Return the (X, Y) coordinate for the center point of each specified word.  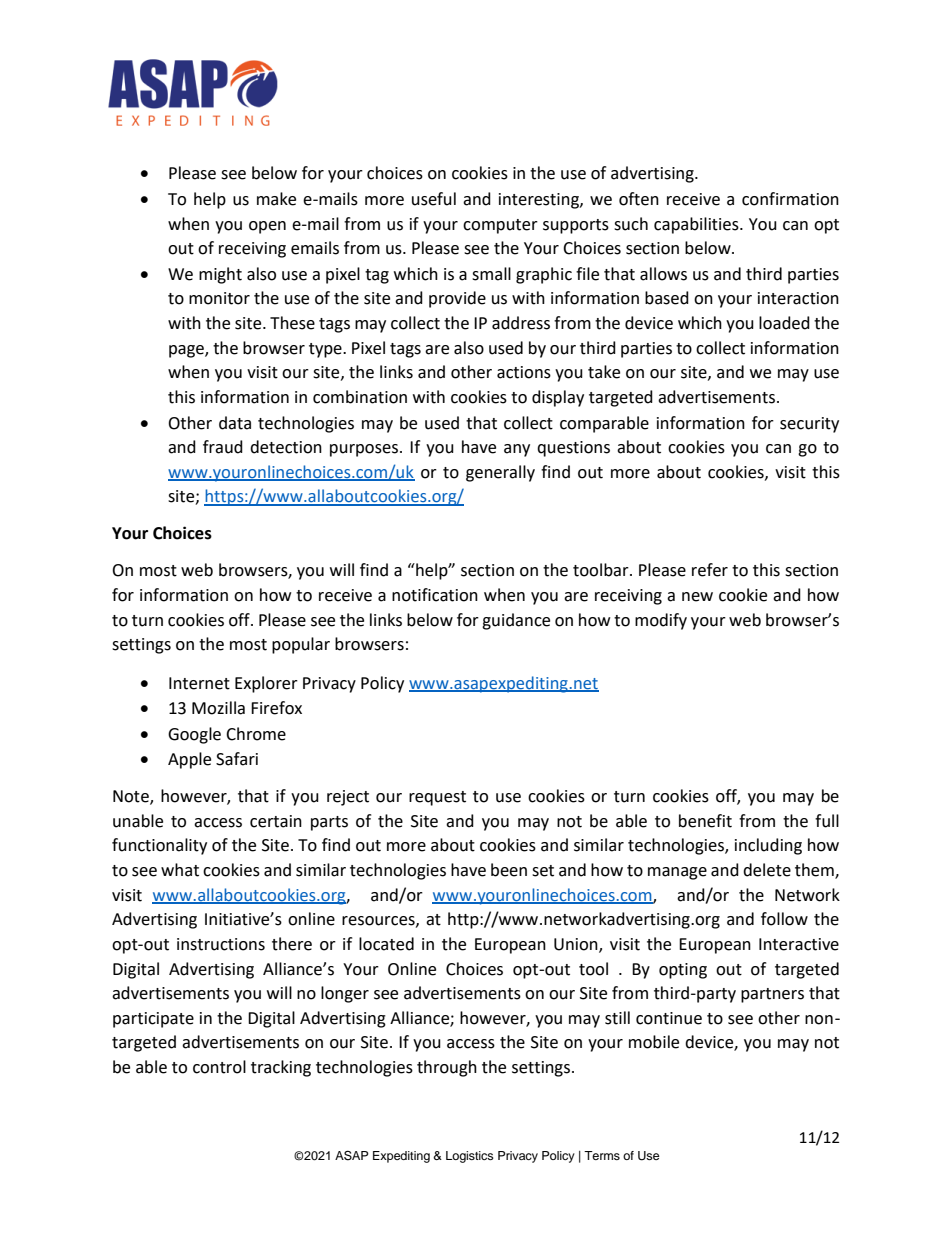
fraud (223, 447)
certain (276, 821)
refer (710, 570)
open (267, 227)
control (219, 1067)
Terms (602, 1155)
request (437, 798)
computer (500, 226)
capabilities (697, 225)
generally (500, 473)
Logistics (470, 1157)
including (768, 846)
